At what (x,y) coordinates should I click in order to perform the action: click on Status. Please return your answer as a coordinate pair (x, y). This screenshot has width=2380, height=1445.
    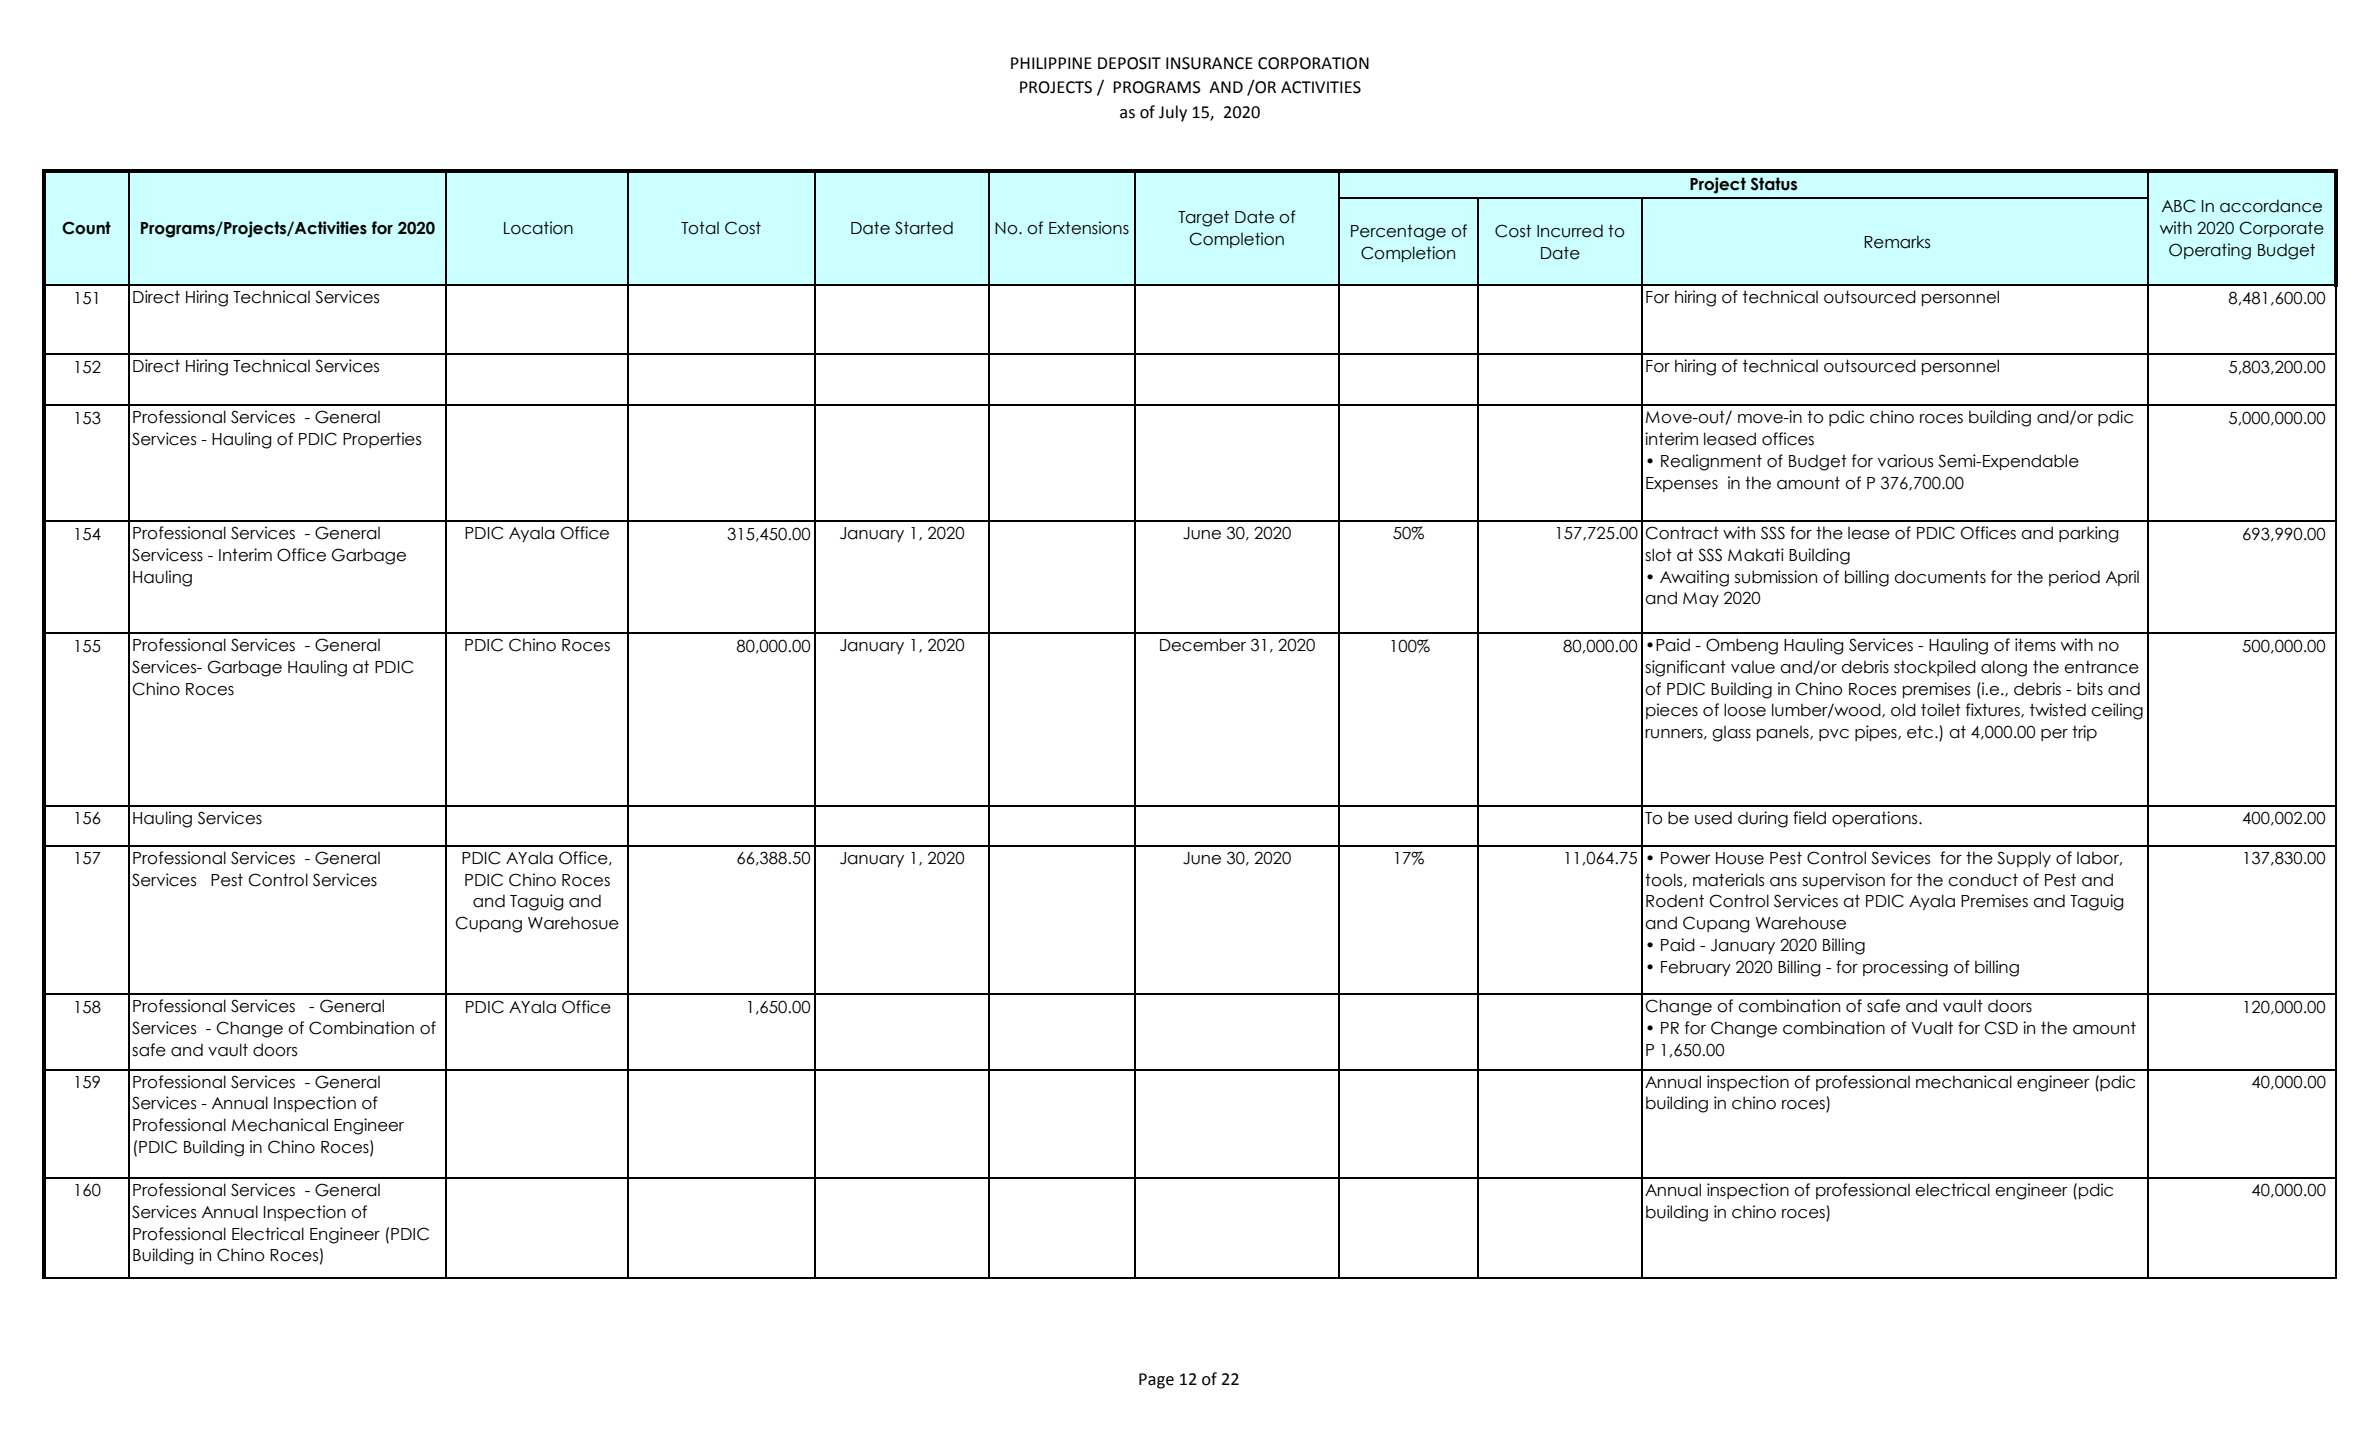
    Looking at the image, I should click on (1774, 184).
